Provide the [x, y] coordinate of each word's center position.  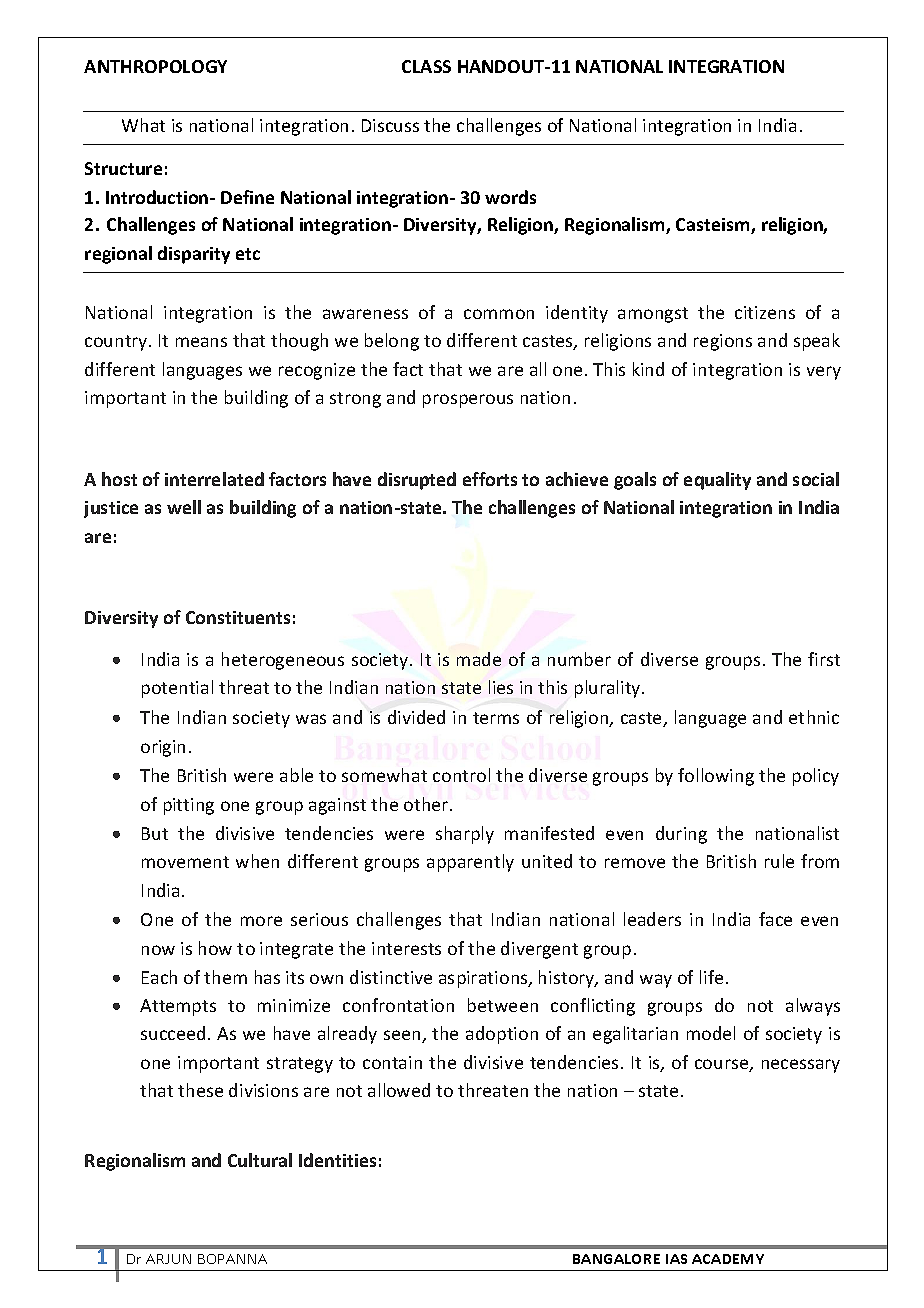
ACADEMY [728, 1259]
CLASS [426, 66]
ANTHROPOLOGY [155, 66]
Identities [337, 1160]
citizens [765, 312]
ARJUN [168, 1259]
